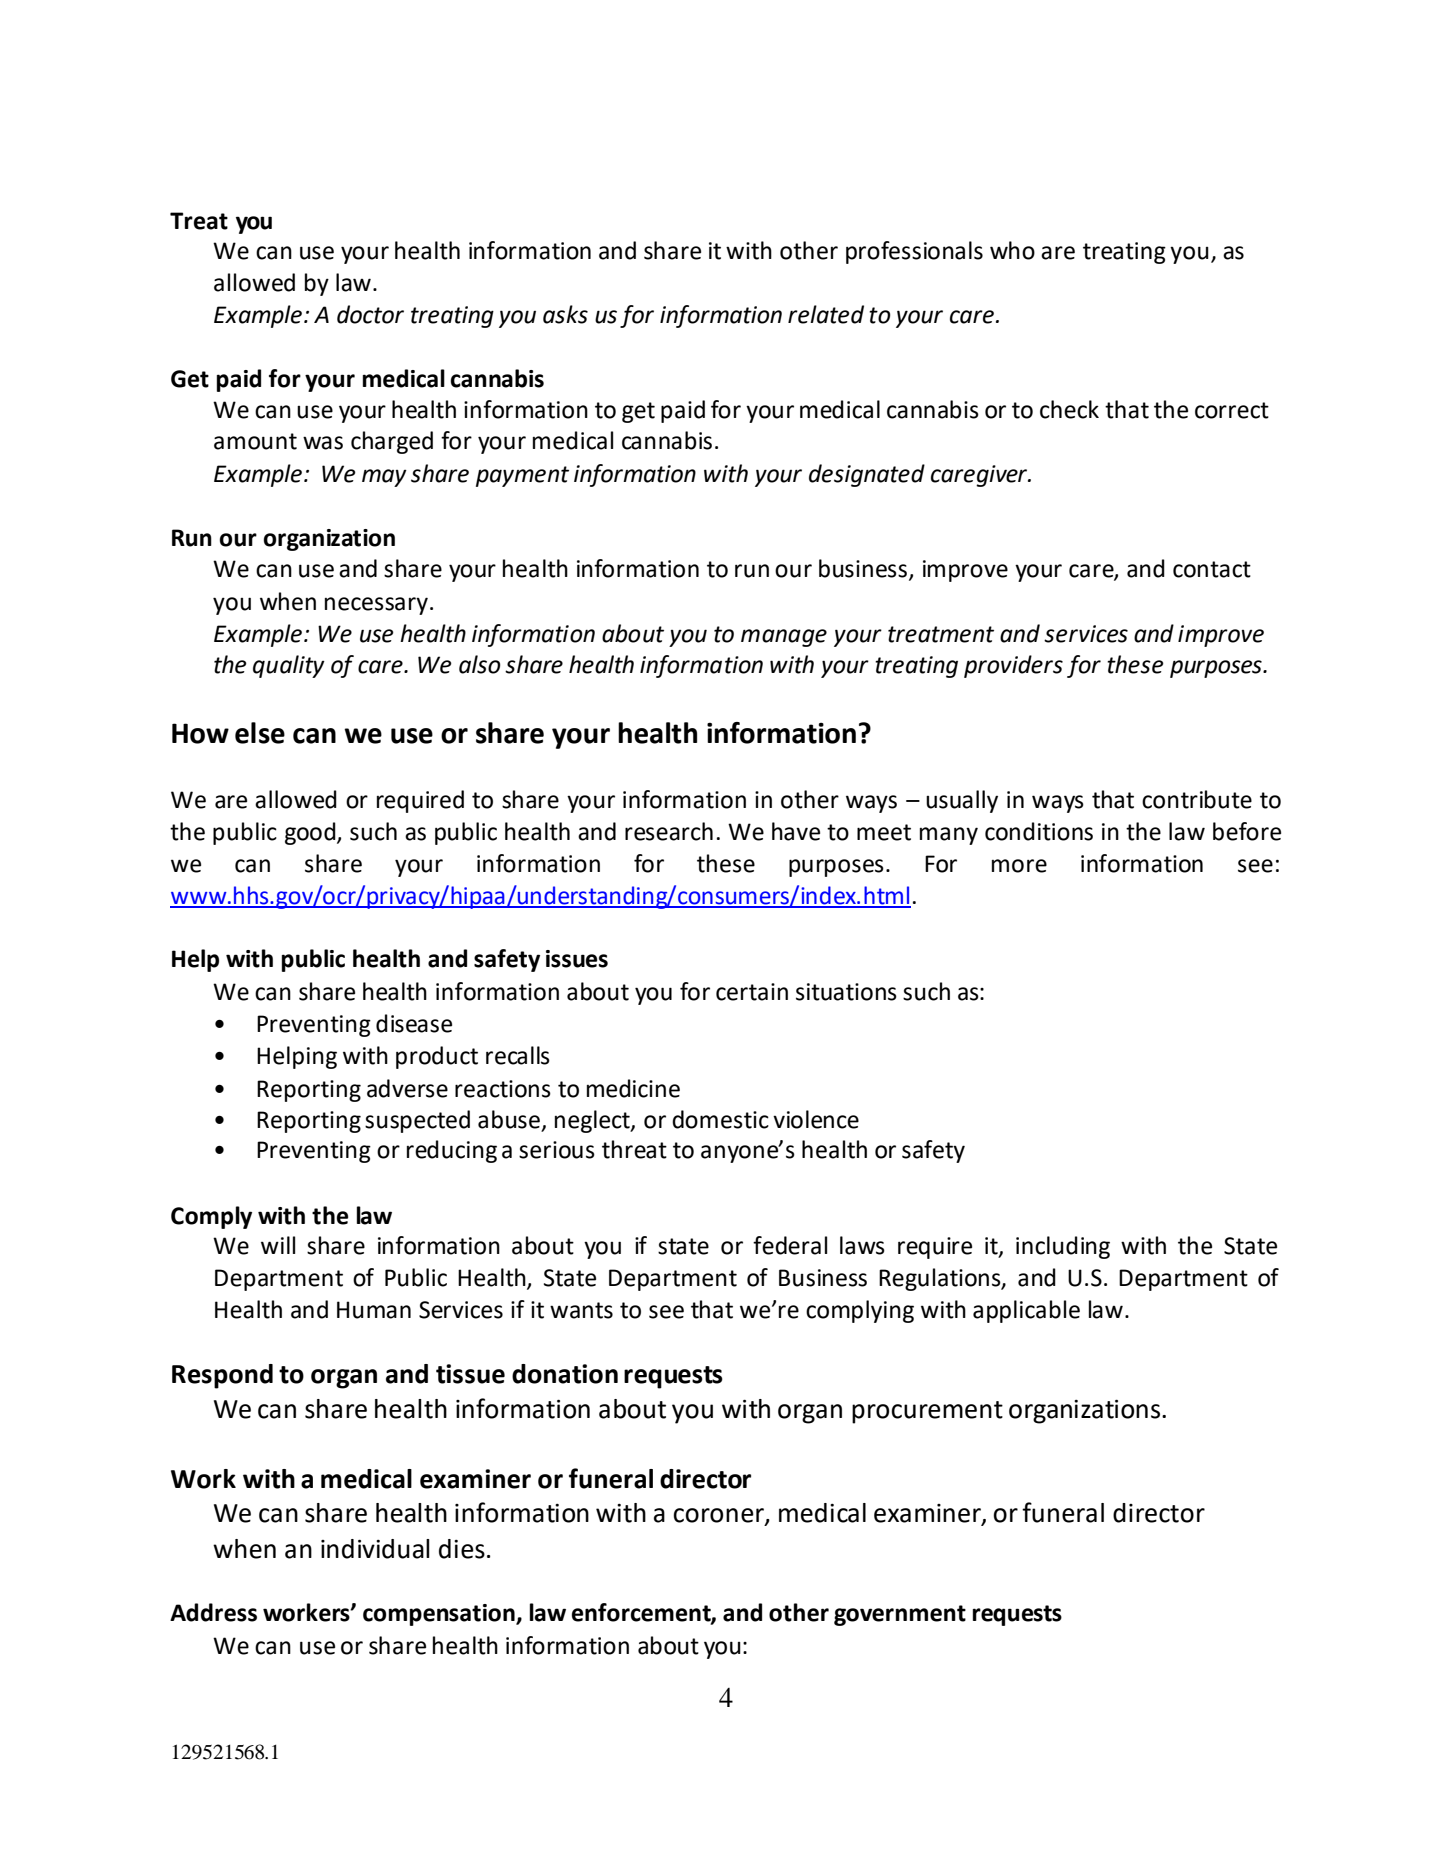 The height and width of the screenshot is (1875, 1449). What do you see at coordinates (1012, 250) in the screenshot?
I see `who` at bounding box center [1012, 250].
